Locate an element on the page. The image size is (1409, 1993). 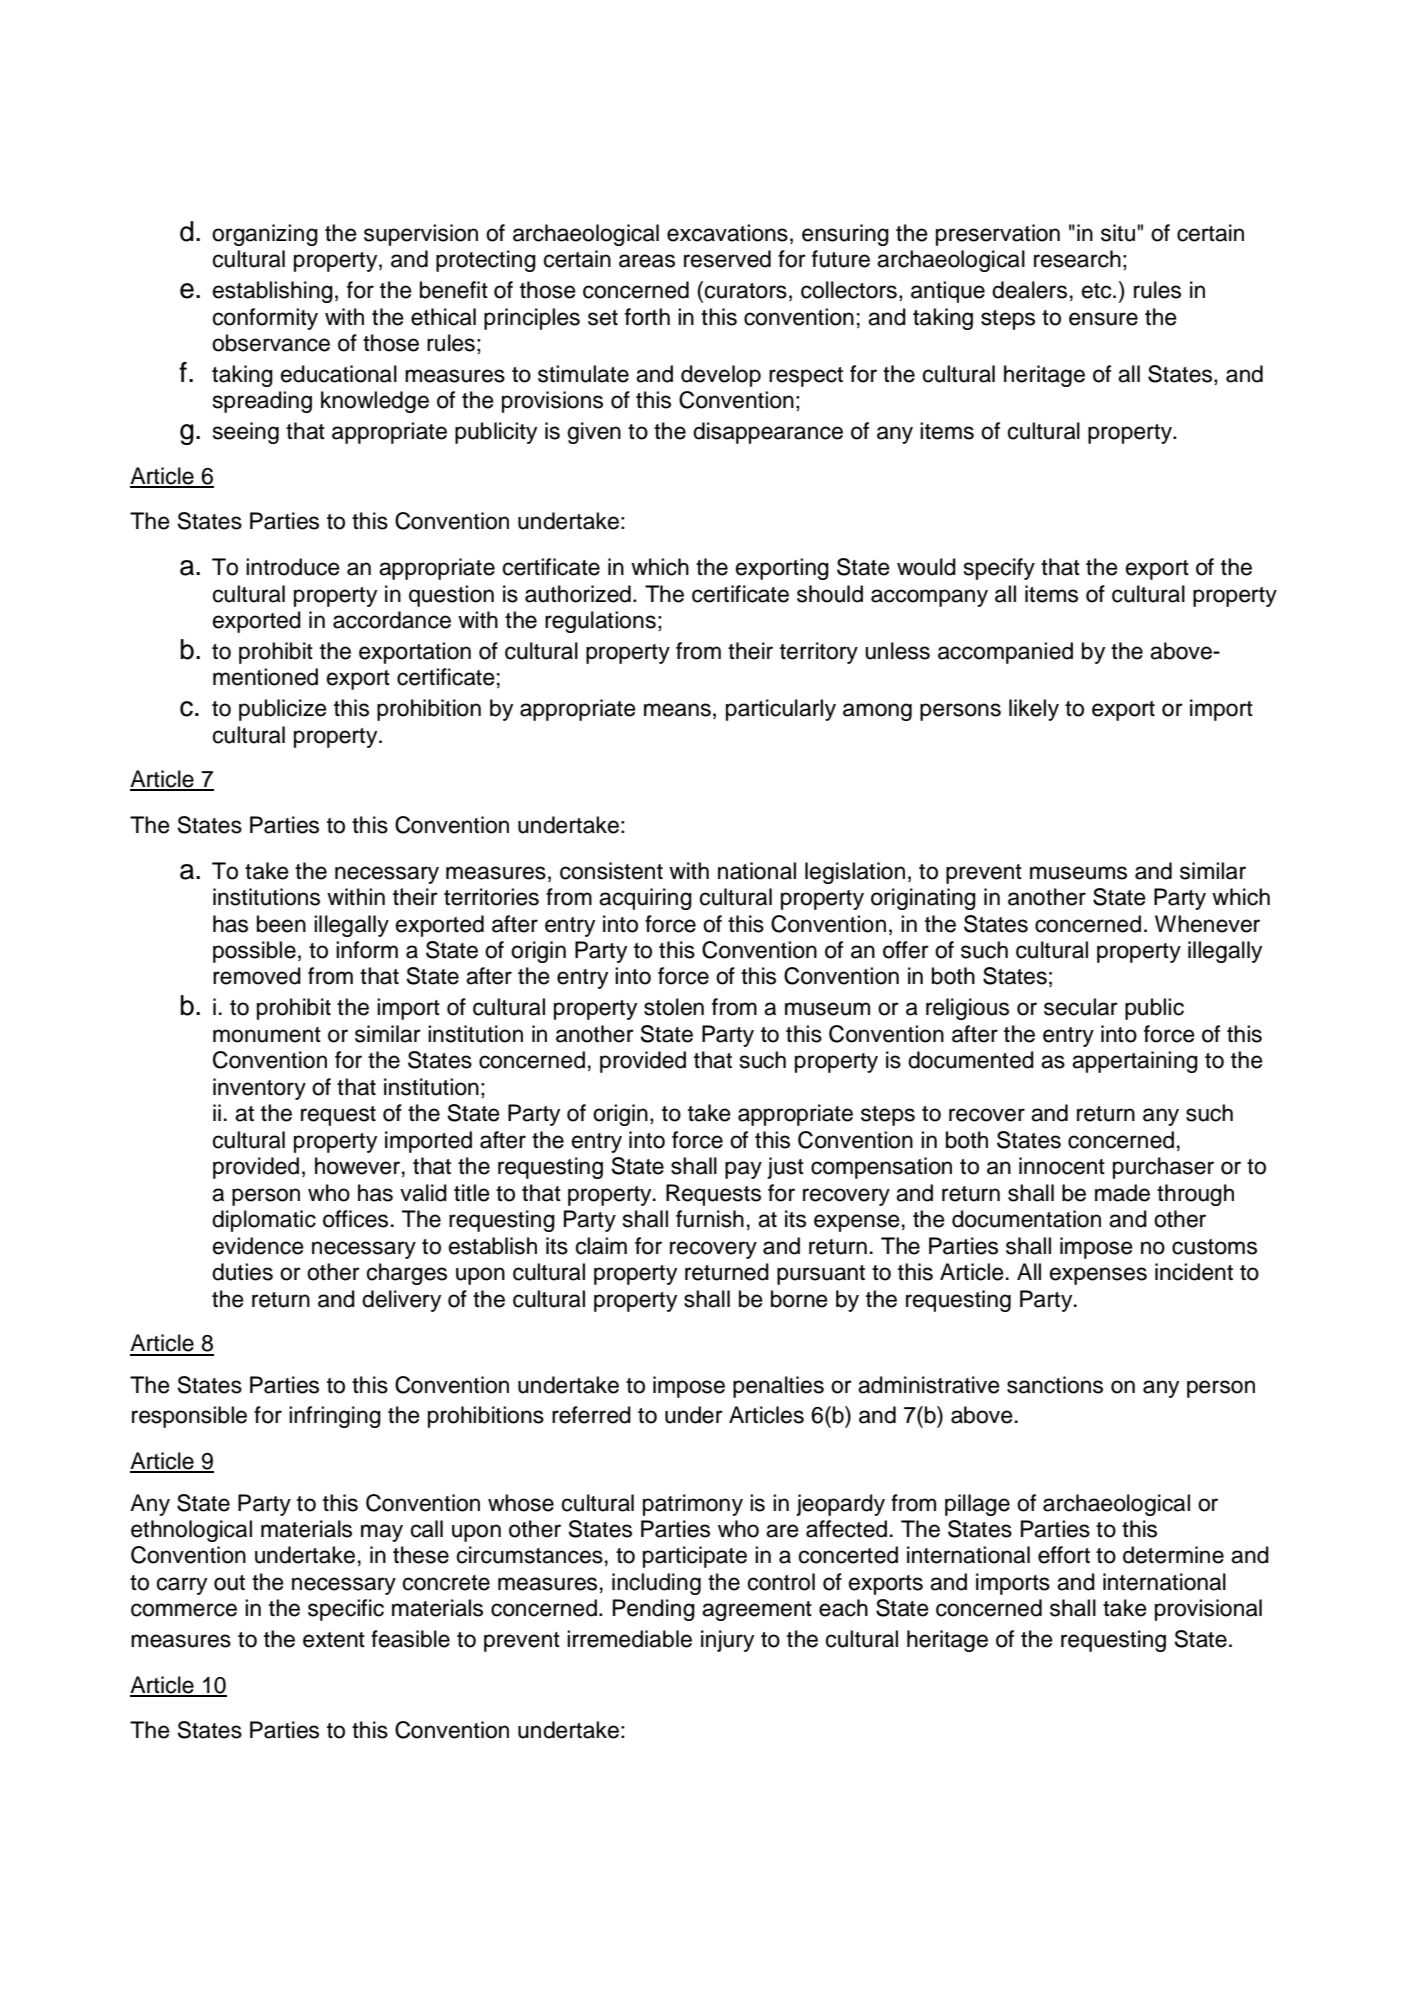
organizing is located at coordinates (265, 235).
